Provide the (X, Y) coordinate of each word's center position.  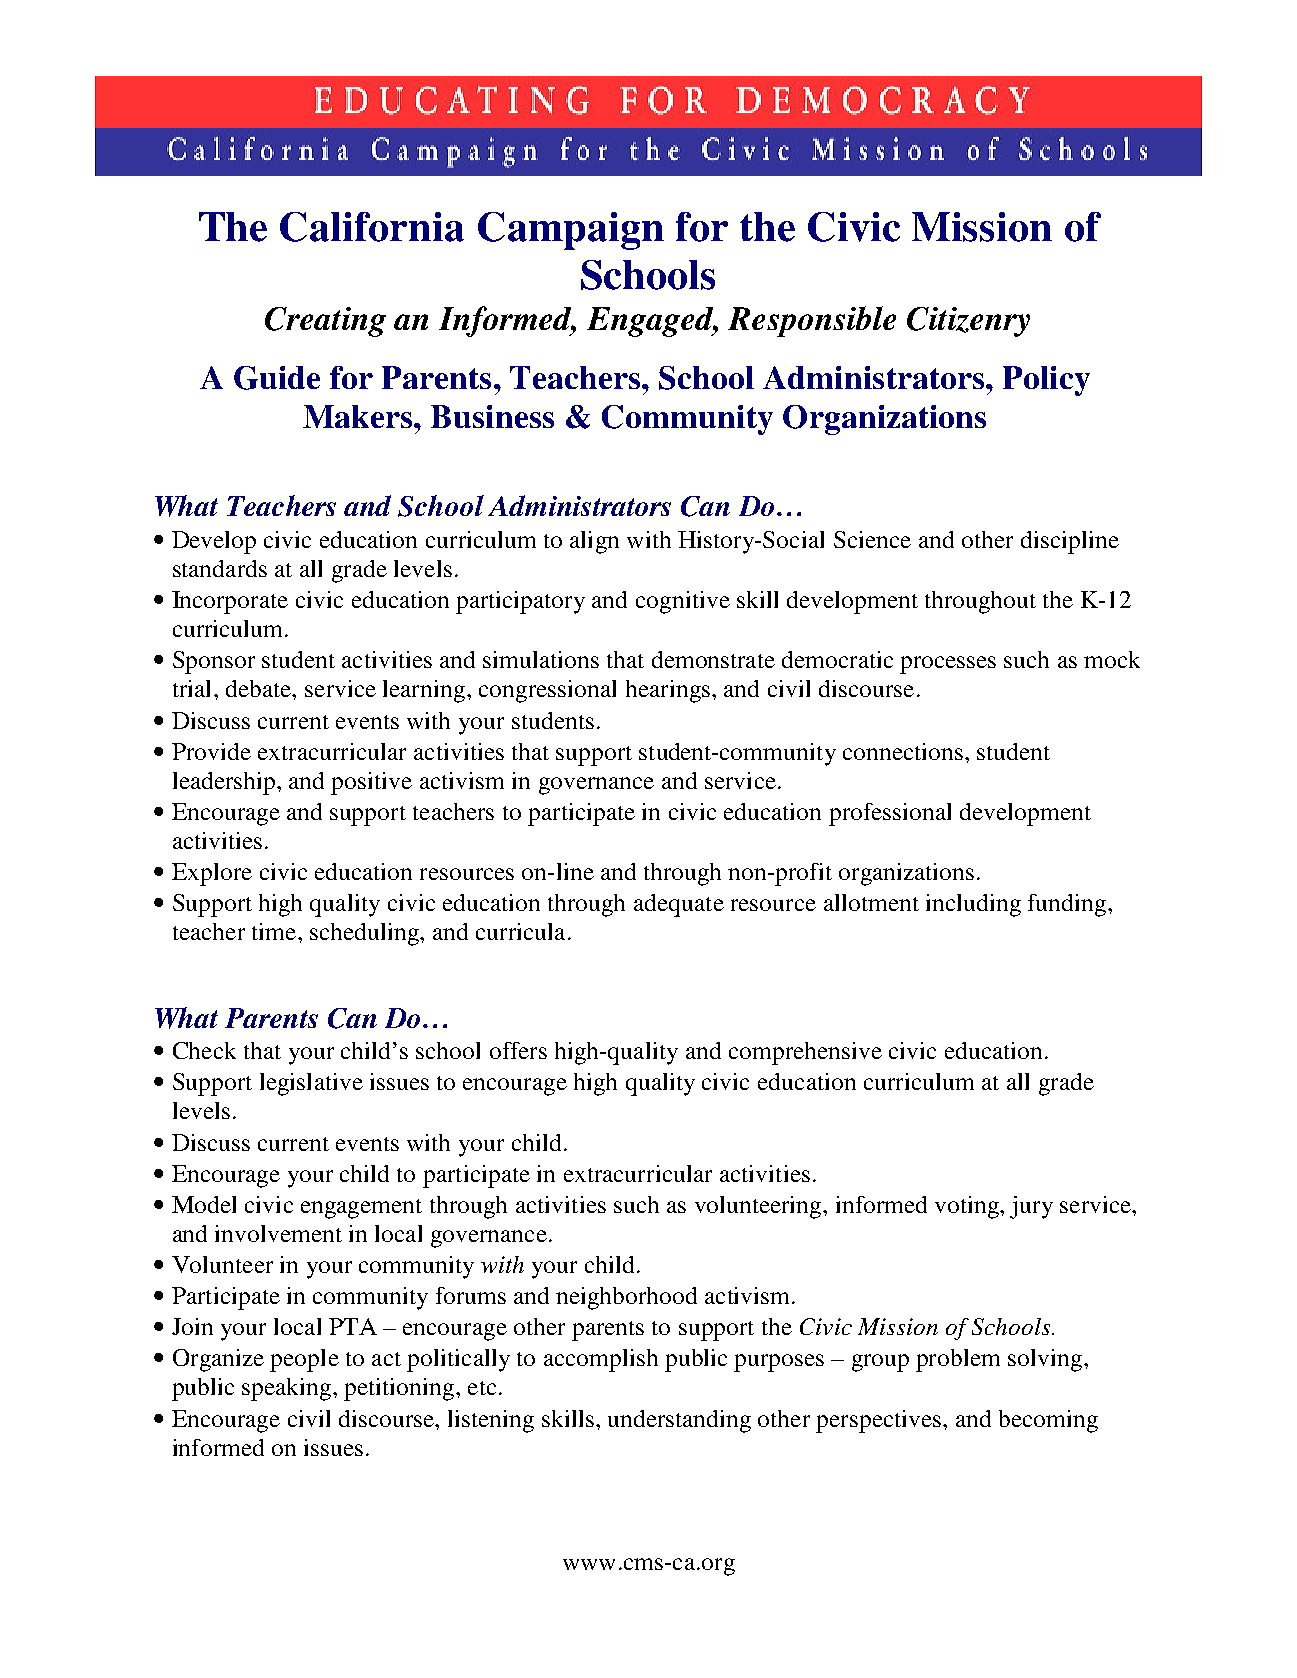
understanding (679, 1421)
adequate (679, 905)
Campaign (571, 231)
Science (872, 539)
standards (220, 568)
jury (1031, 1207)
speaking (288, 1389)
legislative (311, 1084)
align (594, 542)
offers (518, 1050)
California (372, 227)
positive (371, 783)
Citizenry (968, 322)
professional (890, 814)
